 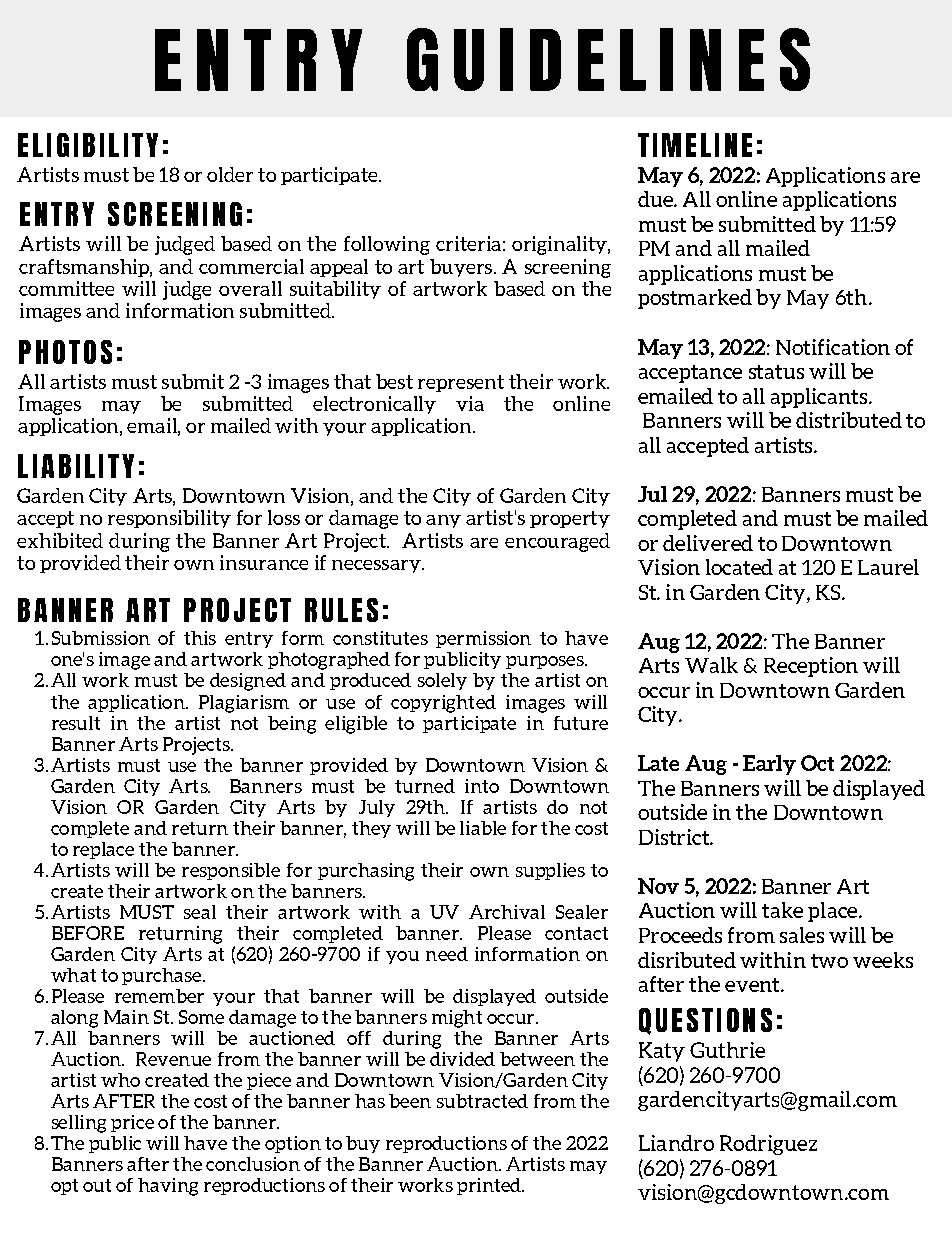 What do you see at coordinates (168, 1187) in the document?
I see `having` at bounding box center [168, 1187].
